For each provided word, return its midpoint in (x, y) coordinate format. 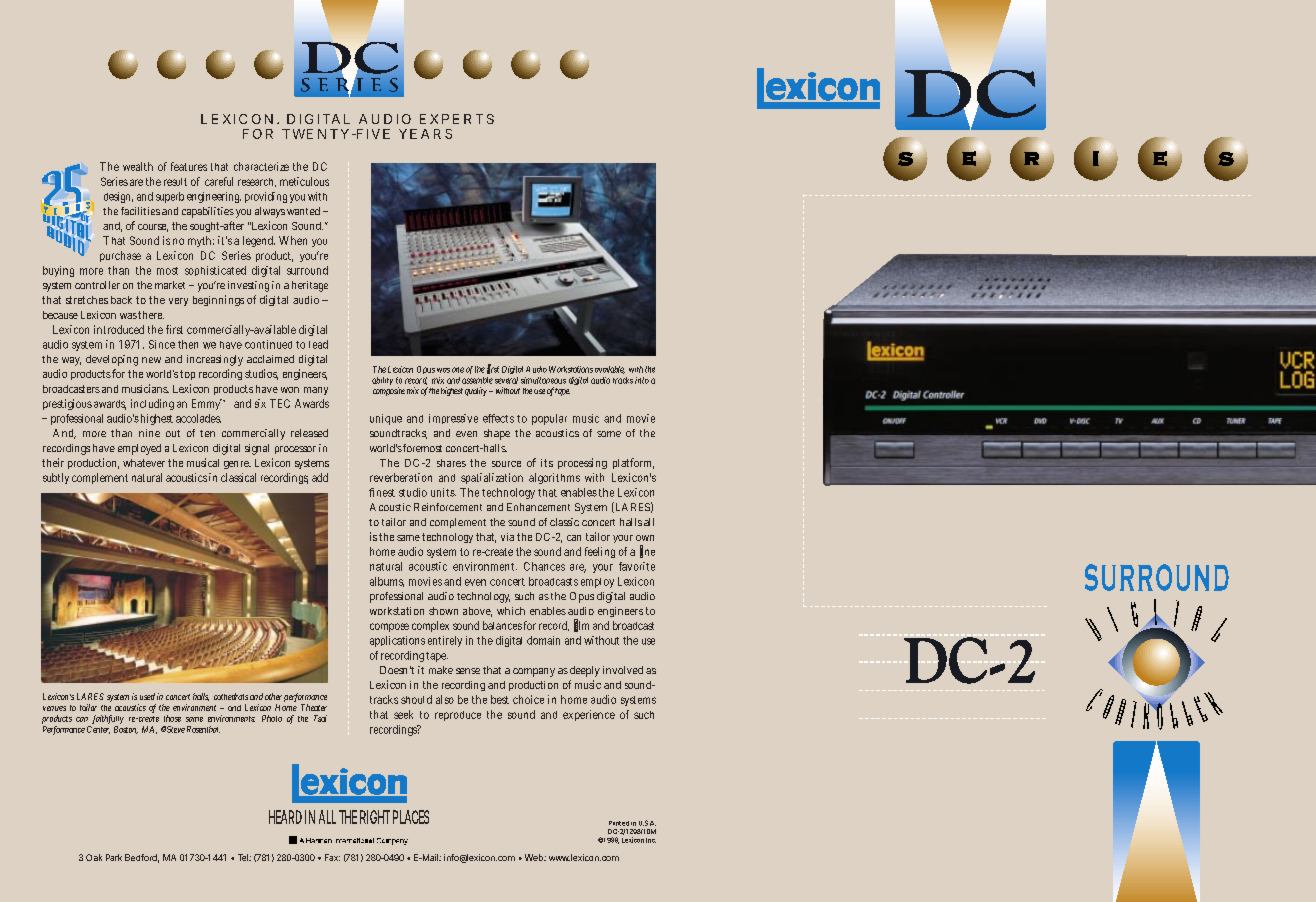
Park (114, 857)
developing (112, 360)
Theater (314, 707)
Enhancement (538, 507)
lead (318, 344)
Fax (332, 857)
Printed (619, 823)
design (118, 197)
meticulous (304, 181)
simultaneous (543, 380)
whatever (144, 463)
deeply (585, 671)
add (320, 477)
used (147, 696)
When (293, 240)
